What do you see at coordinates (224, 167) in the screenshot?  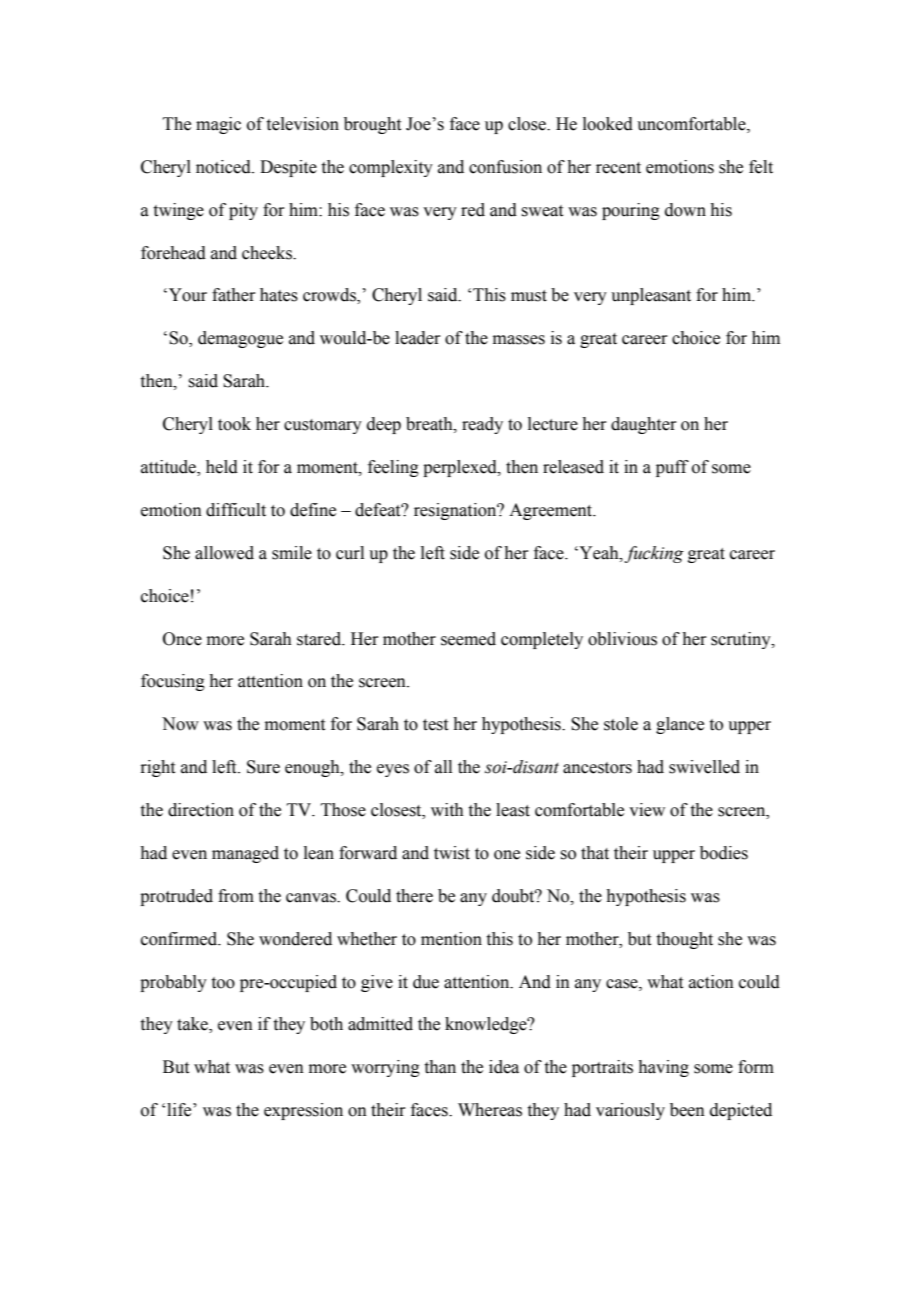 I see `noticed` at bounding box center [224, 167].
